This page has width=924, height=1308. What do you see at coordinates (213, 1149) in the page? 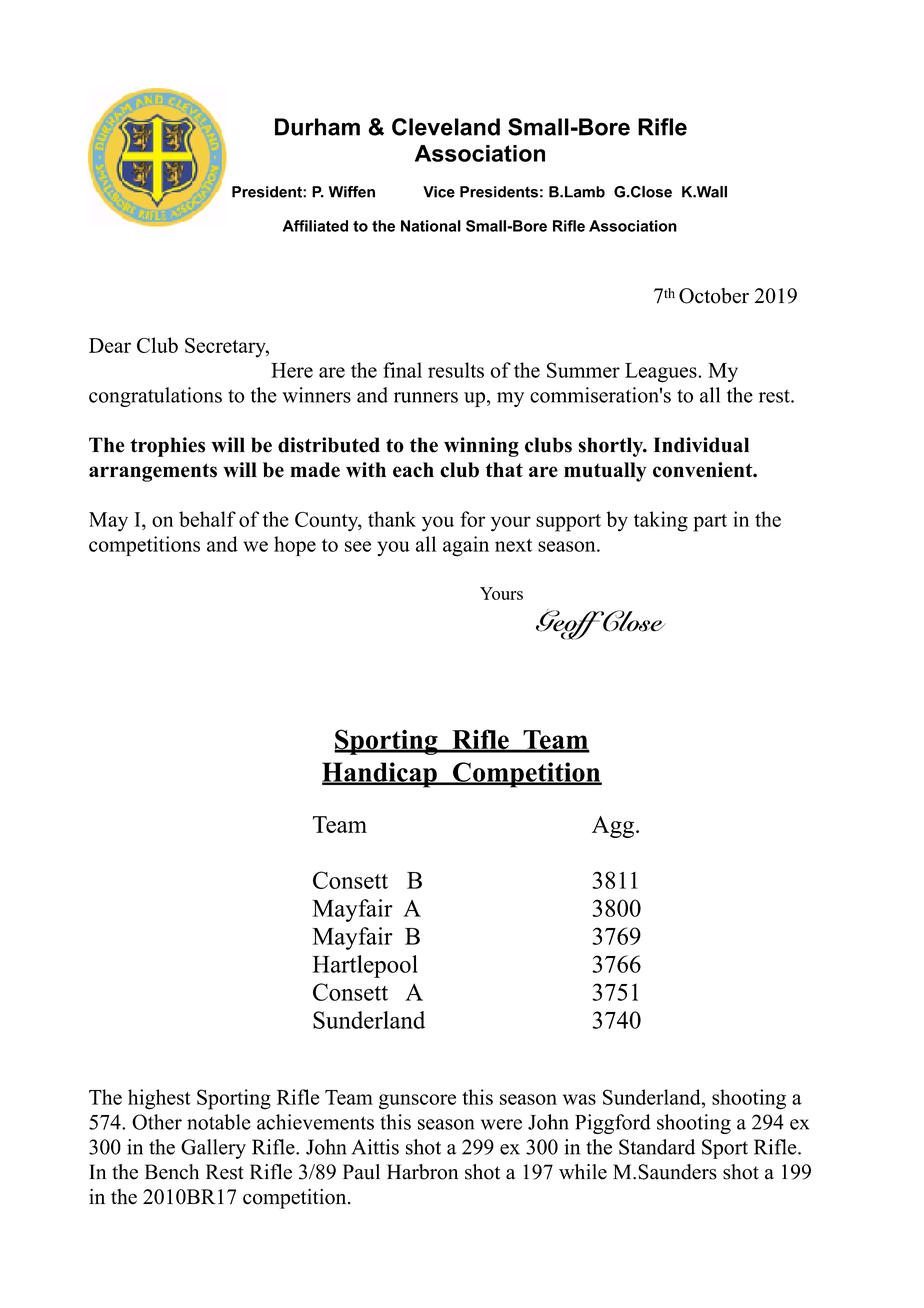
I see `Gallery` at bounding box center [213, 1149].
